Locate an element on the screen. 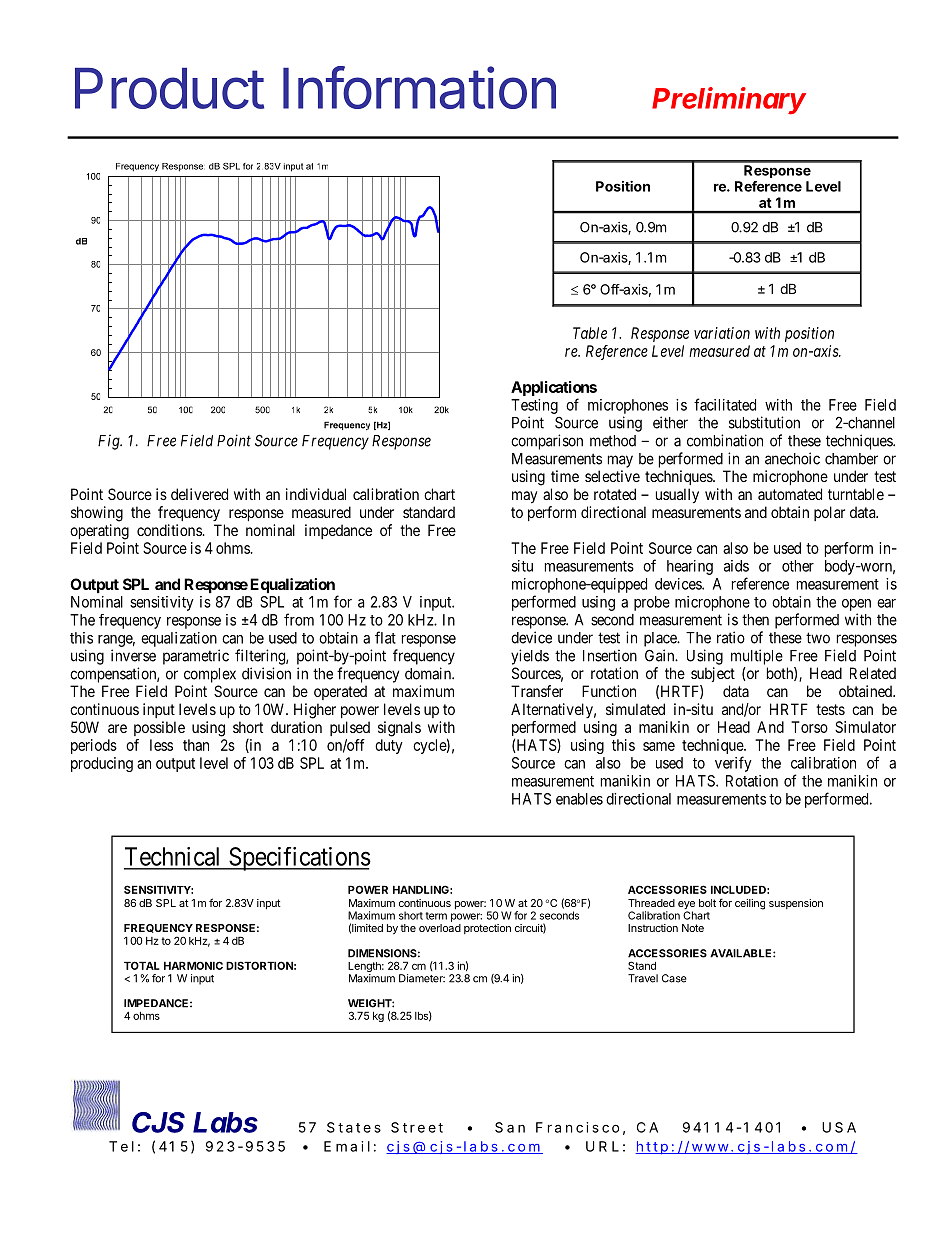 Image resolution: width=952 pixels, height=1233 pixels. then is located at coordinates (755, 620).
